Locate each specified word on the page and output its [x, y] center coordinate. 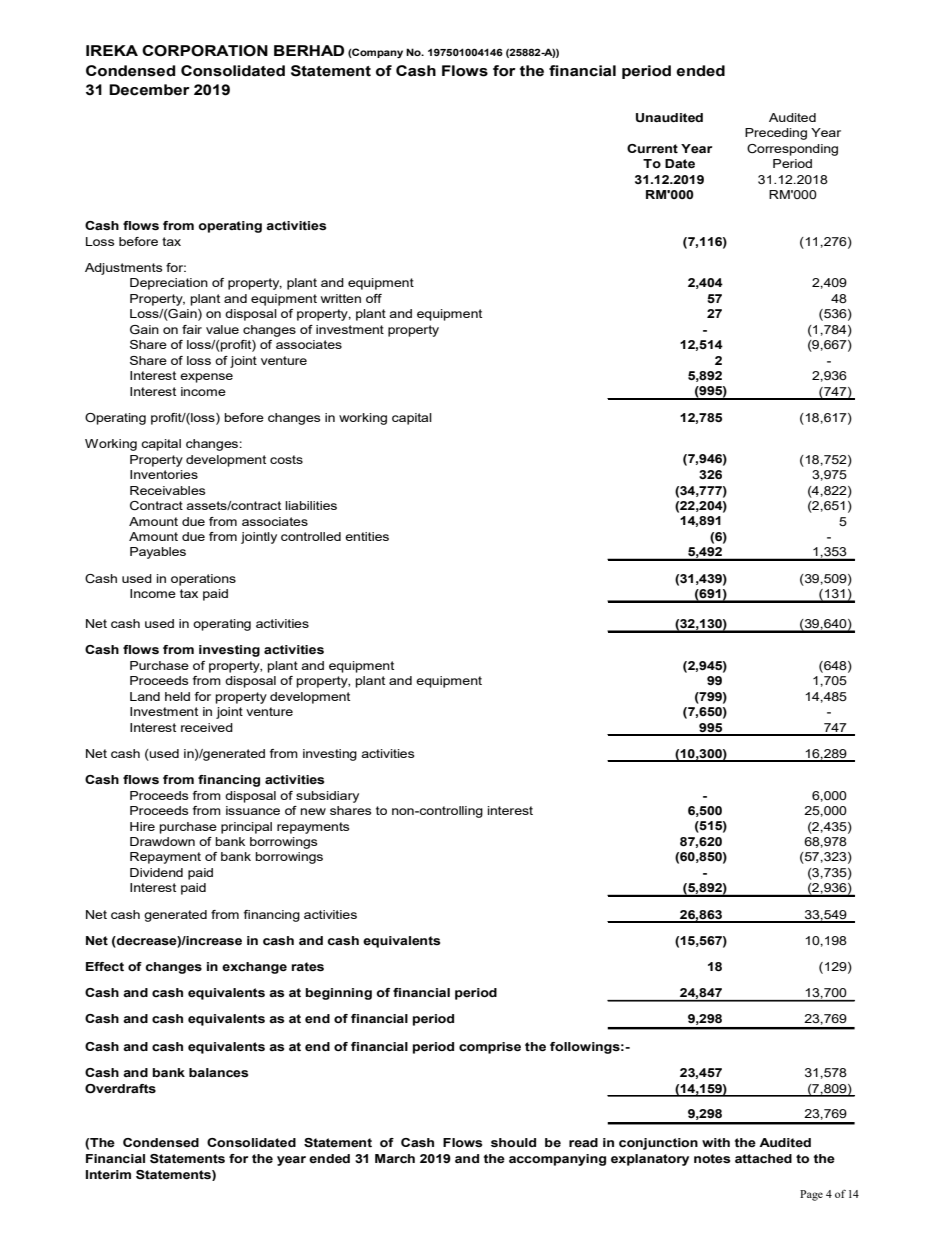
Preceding [776, 134]
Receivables [167, 490]
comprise [490, 1048]
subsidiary [327, 797]
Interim [108, 1174]
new [313, 811]
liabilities [311, 505]
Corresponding [792, 150]
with [716, 1142]
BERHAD [309, 50]
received [207, 727]
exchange [254, 968]
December [149, 90]
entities [367, 536]
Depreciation [169, 284]
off [374, 298]
